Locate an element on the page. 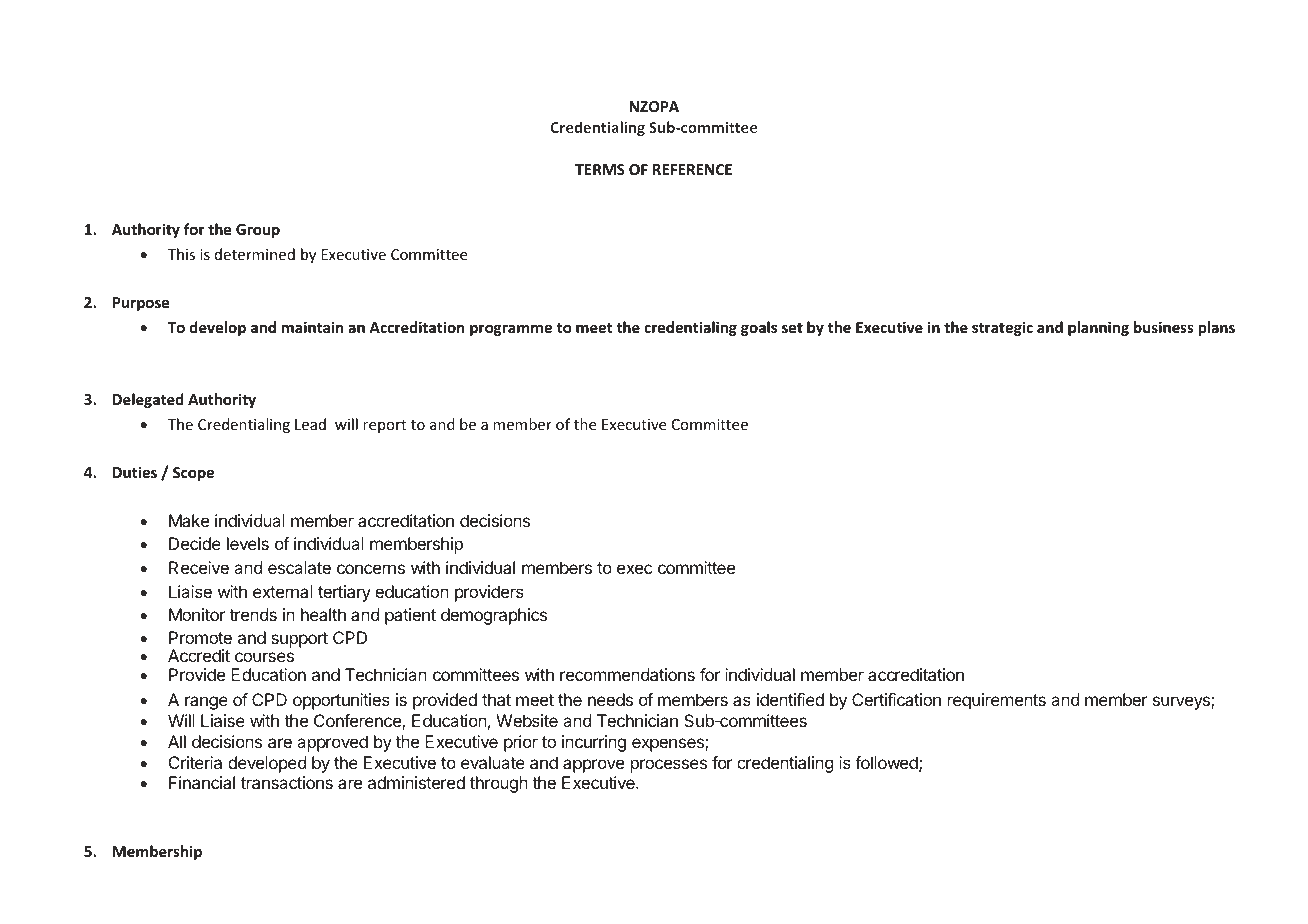 This document has height=924, width=1308. transactions is located at coordinates (287, 782).
